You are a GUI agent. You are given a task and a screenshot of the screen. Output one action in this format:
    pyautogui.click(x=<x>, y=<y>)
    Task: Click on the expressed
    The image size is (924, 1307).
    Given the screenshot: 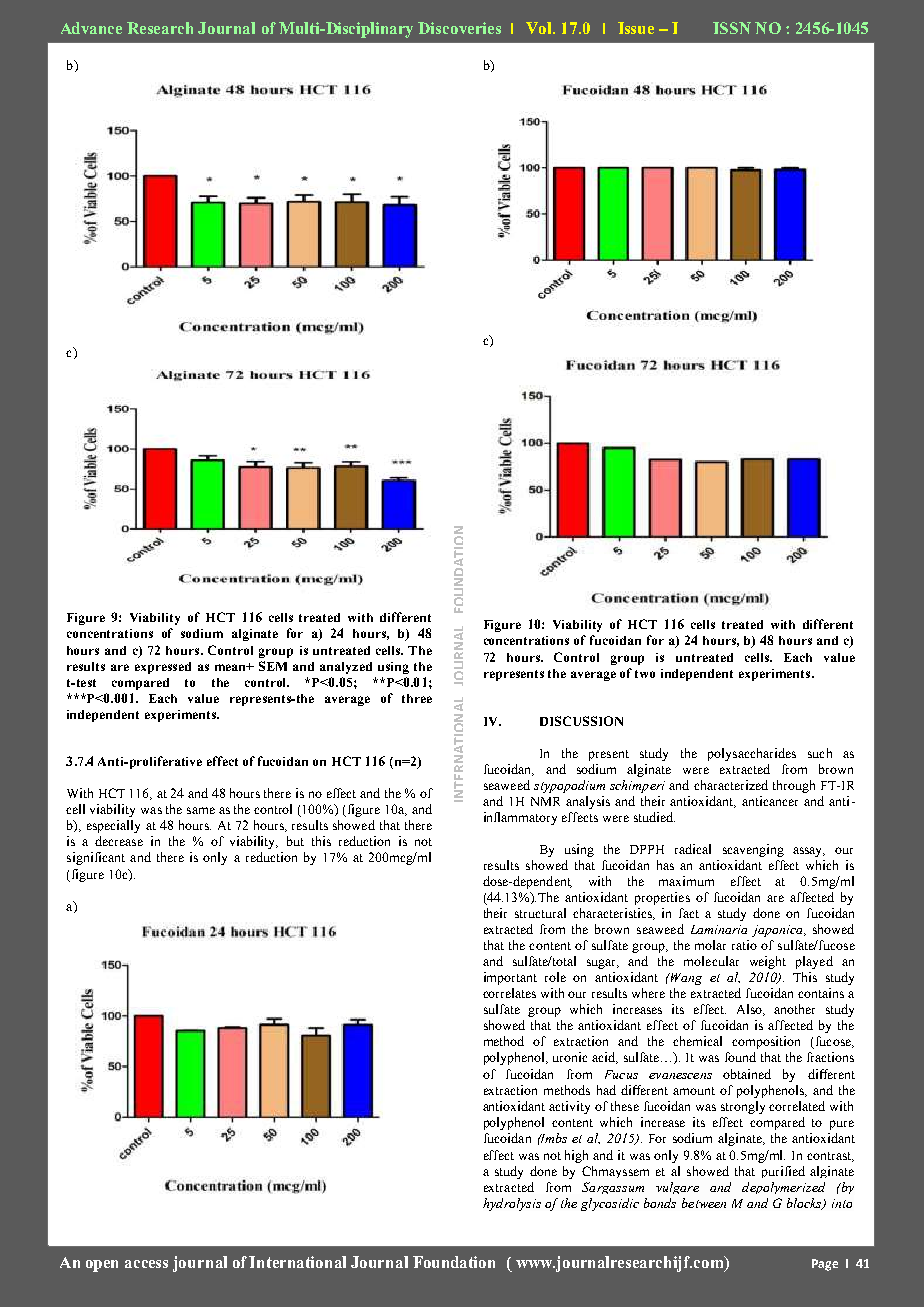 What is the action you would take?
    pyautogui.click(x=163, y=668)
